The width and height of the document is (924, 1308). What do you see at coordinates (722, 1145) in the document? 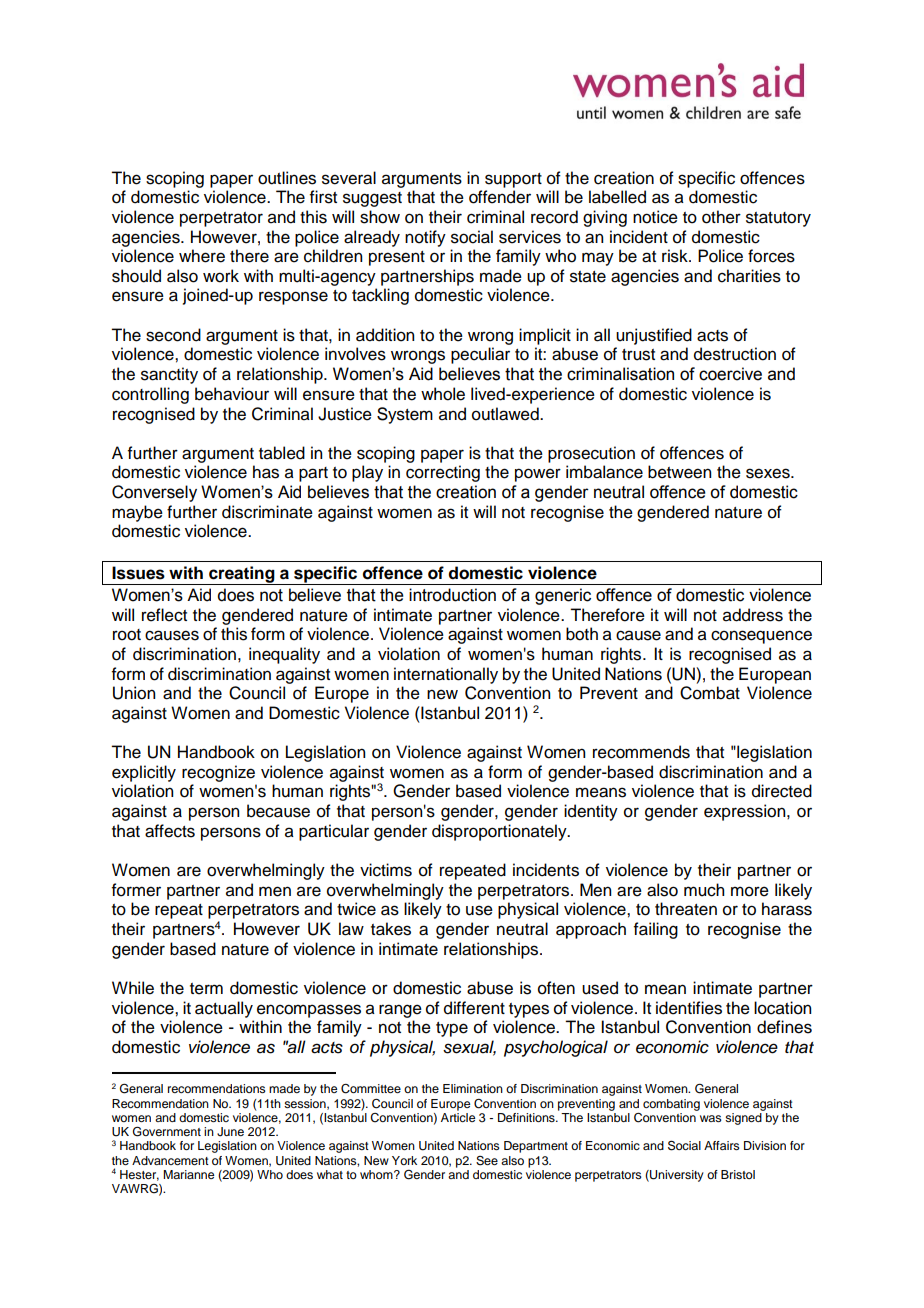
I see `Affairs` at bounding box center [722, 1145].
